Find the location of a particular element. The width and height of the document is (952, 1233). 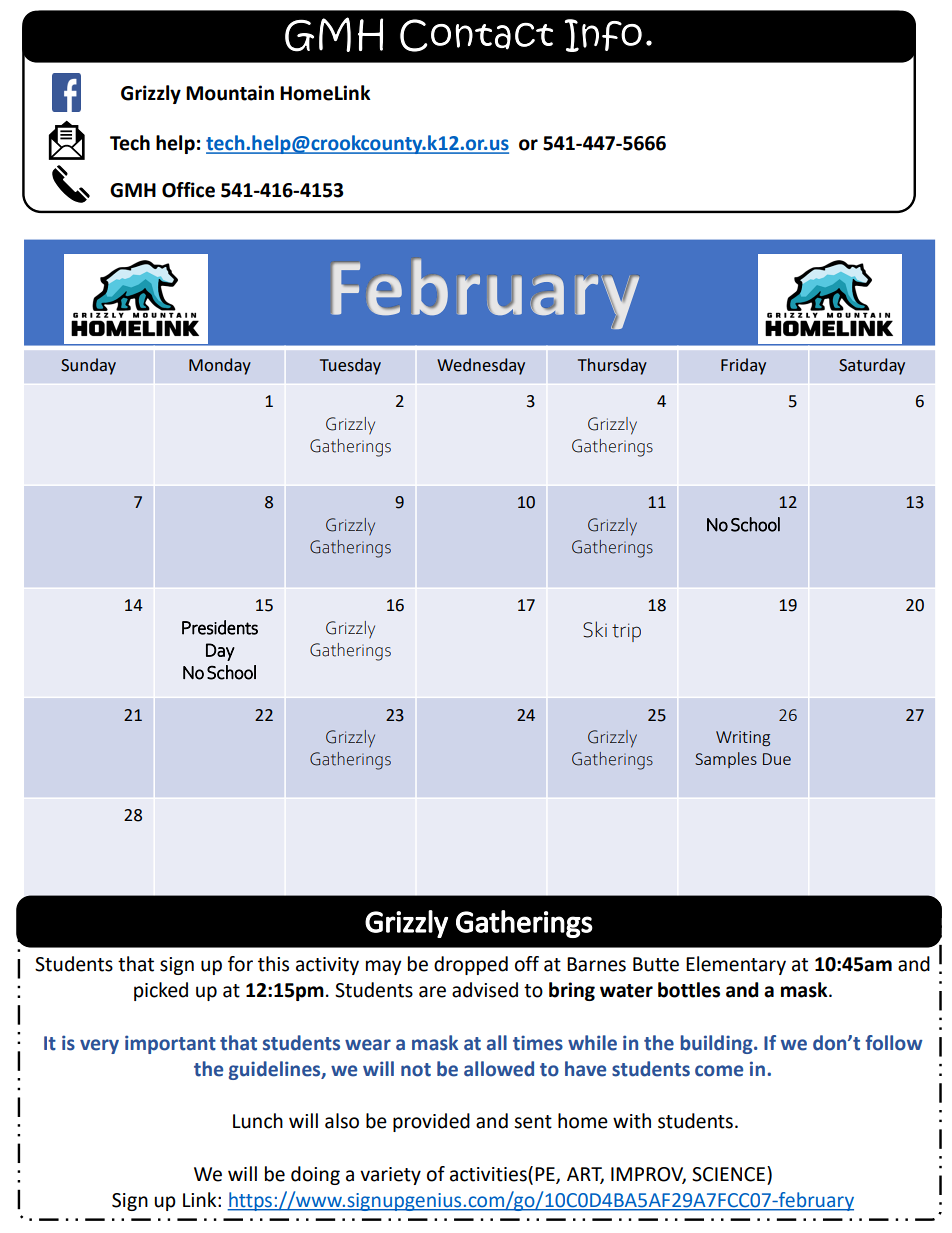

Samples is located at coordinates (726, 760).
